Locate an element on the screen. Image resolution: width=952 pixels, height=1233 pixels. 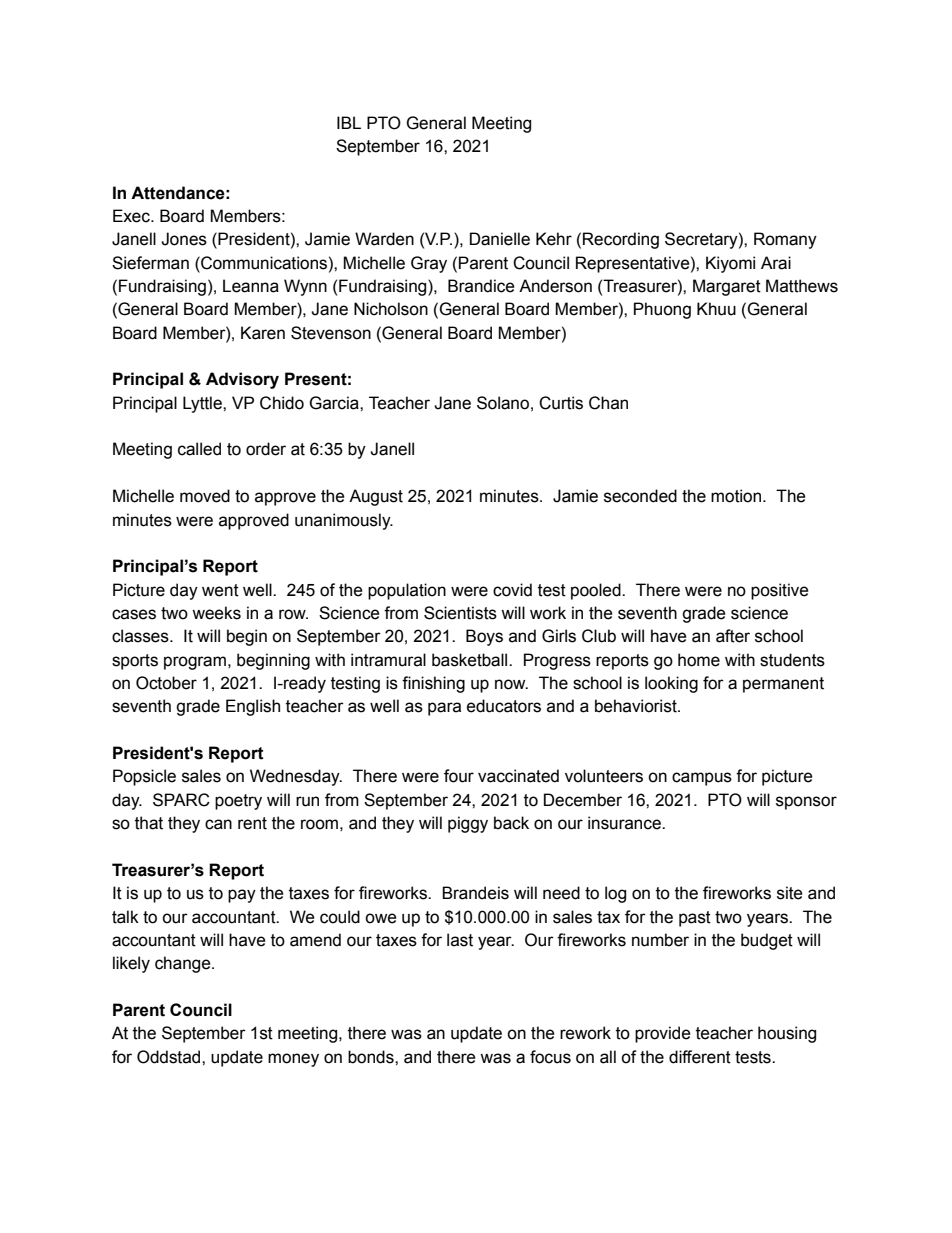
Boys is located at coordinates (484, 637).
